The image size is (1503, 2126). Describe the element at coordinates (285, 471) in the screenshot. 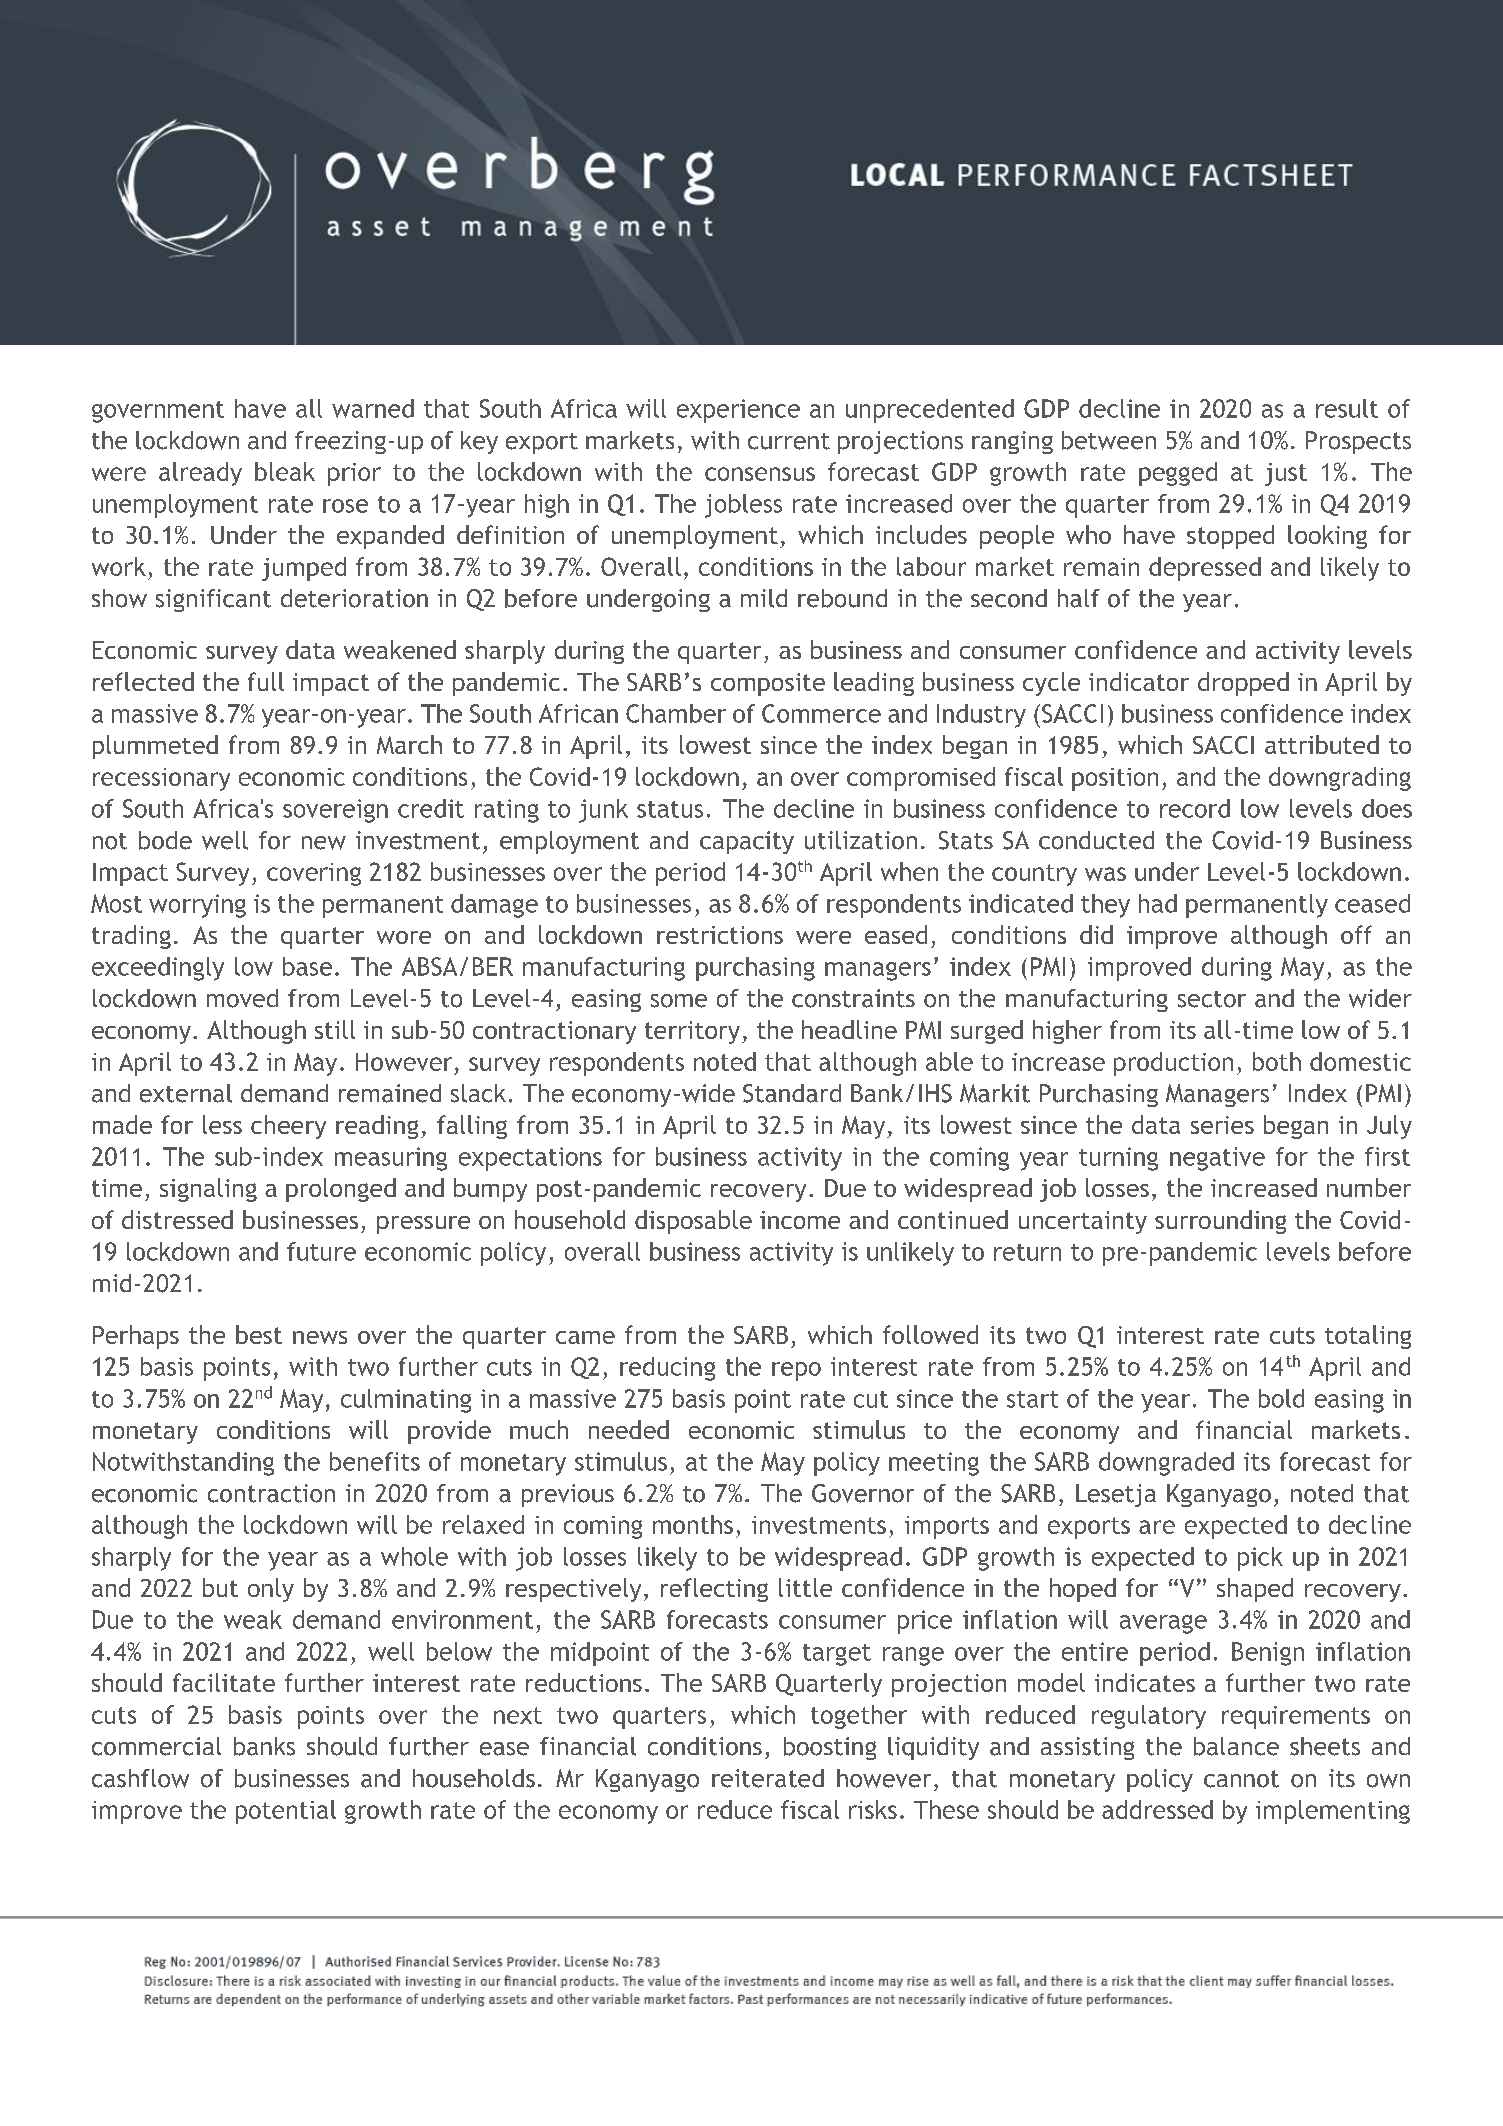

I see `bleak` at that location.
